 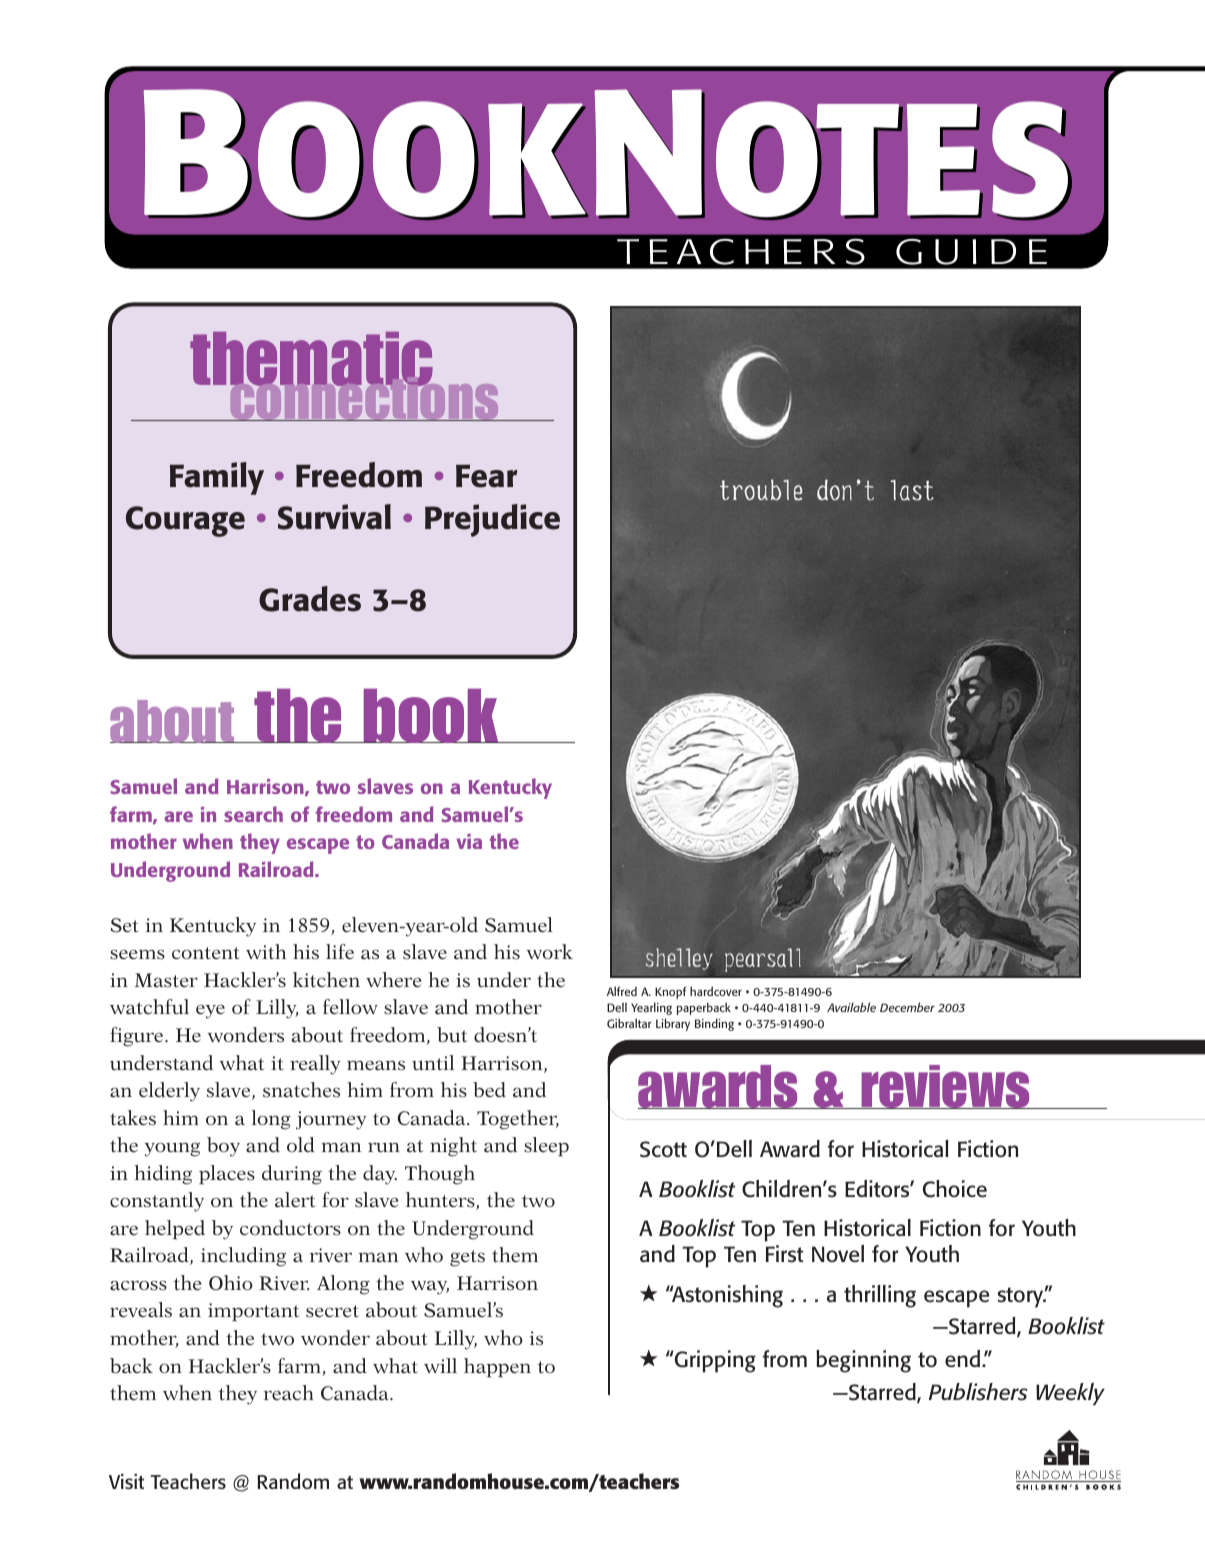 What do you see at coordinates (217, 478) in the screenshot?
I see `Family` at bounding box center [217, 478].
